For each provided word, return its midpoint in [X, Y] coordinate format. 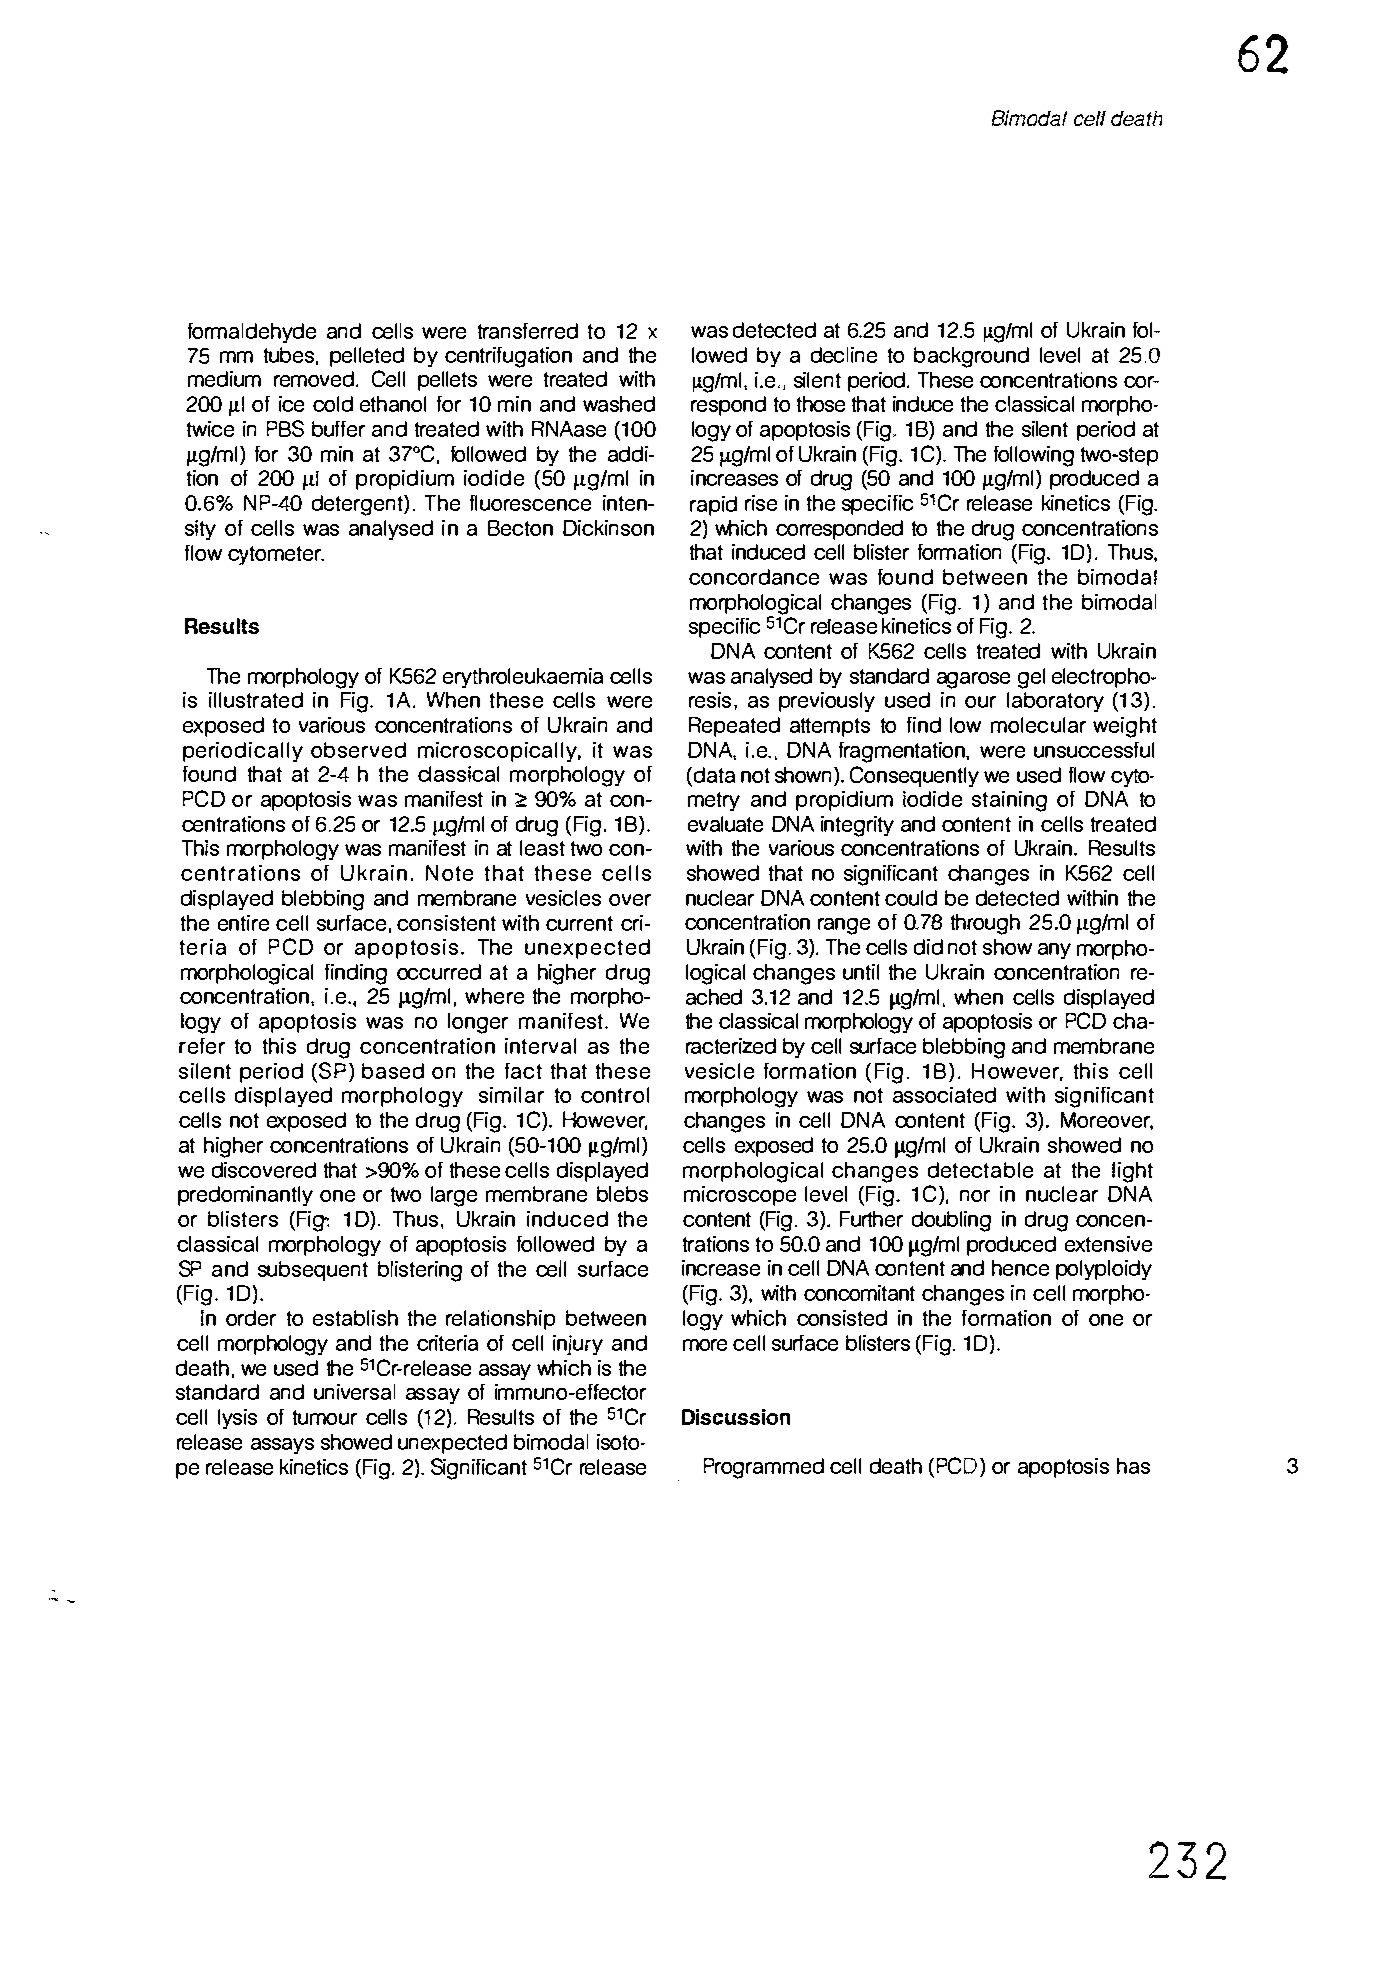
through [985, 924]
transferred [528, 331]
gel [1031, 678]
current [579, 923]
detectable [980, 1170]
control [615, 1095]
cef [1090, 118]
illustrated [256, 700]
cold [333, 404]
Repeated [734, 727]
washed [619, 404]
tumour [325, 1417]
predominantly [245, 1196]
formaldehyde [252, 333]
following [1034, 456]
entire [243, 923]
